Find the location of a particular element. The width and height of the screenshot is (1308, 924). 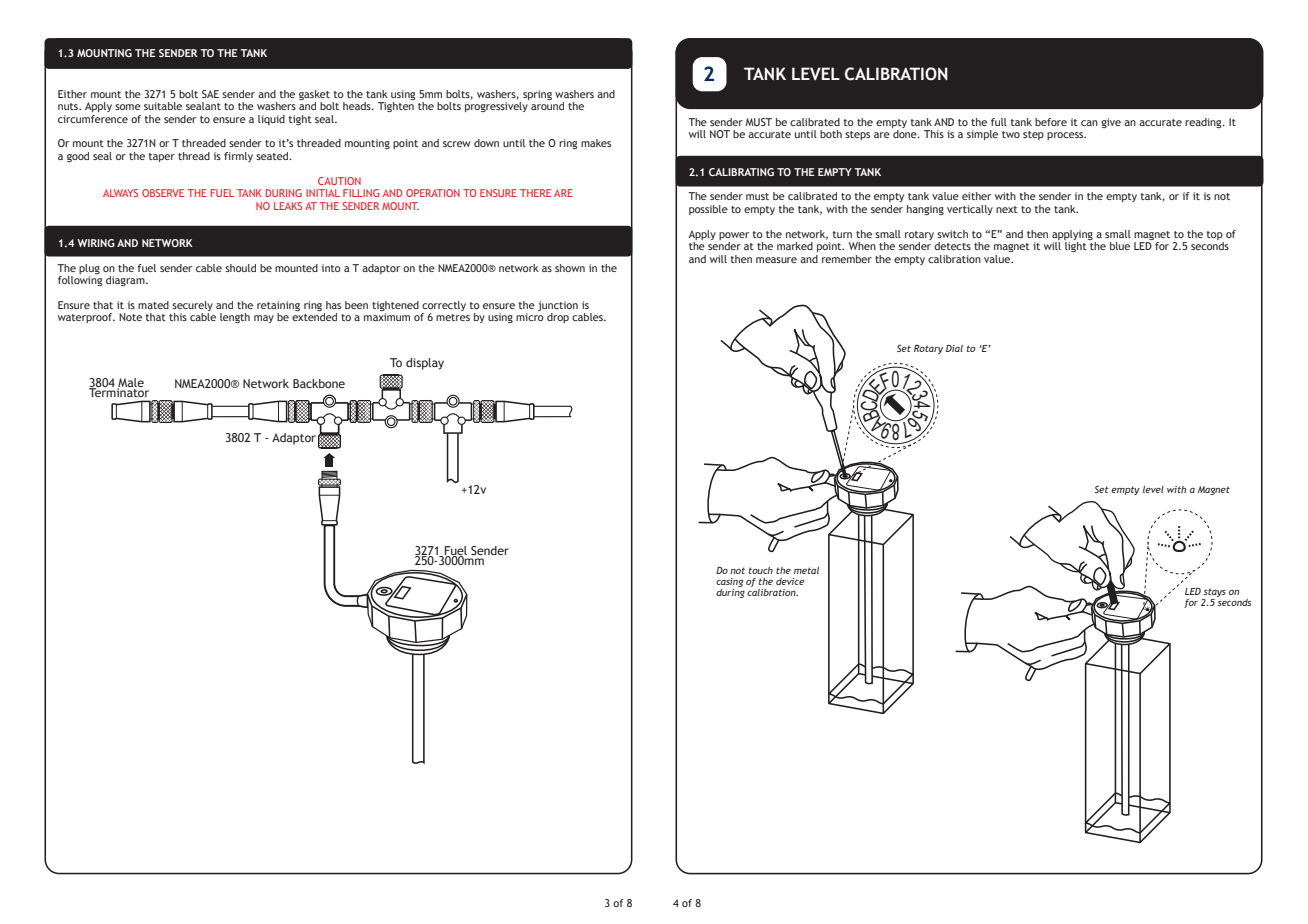

LEAKS is located at coordinates (288, 206).
